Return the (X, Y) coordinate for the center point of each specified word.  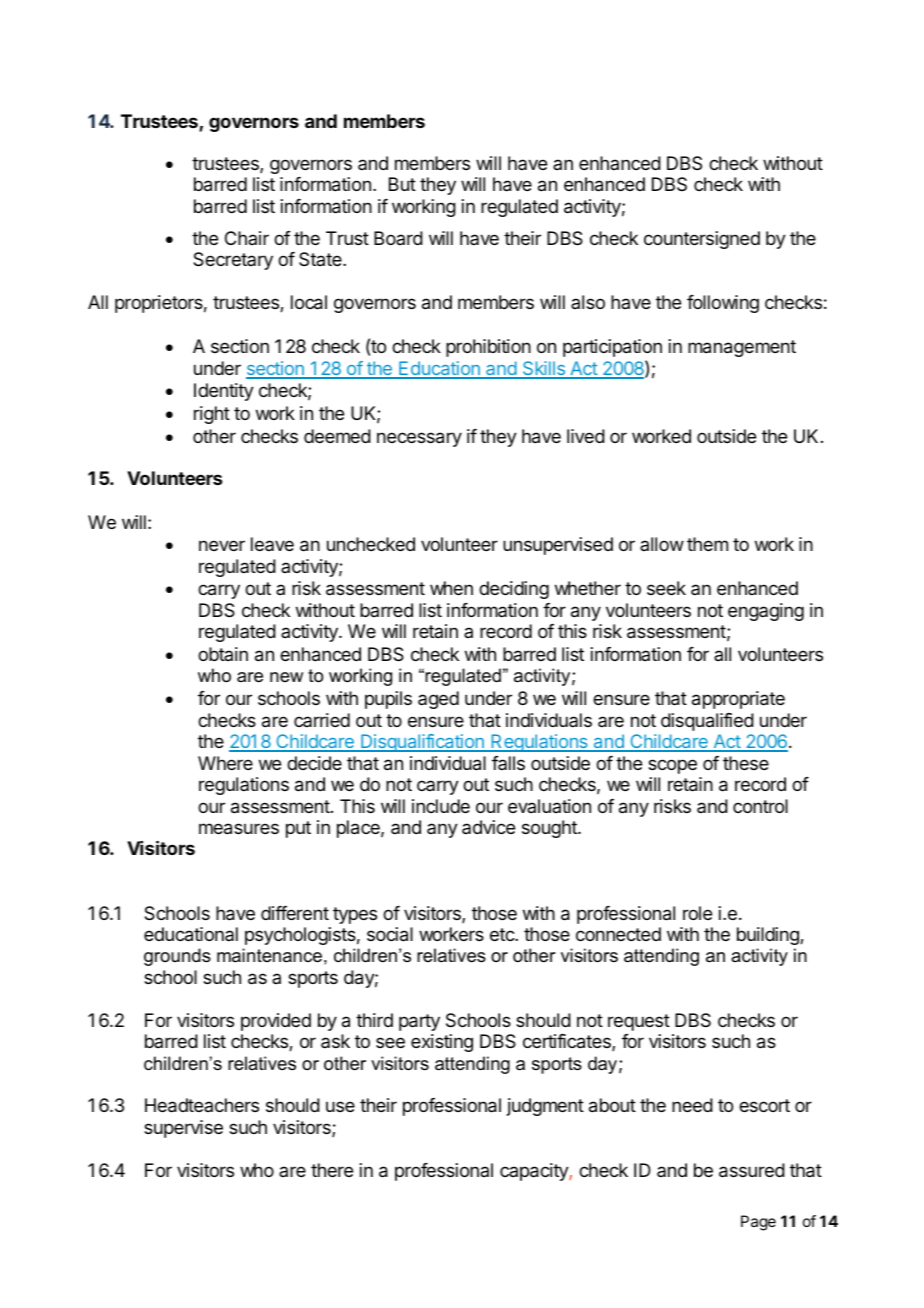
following (723, 304)
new (286, 677)
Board (398, 238)
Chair (247, 238)
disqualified (707, 722)
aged (438, 700)
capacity (535, 1172)
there (332, 1170)
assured (752, 1170)
